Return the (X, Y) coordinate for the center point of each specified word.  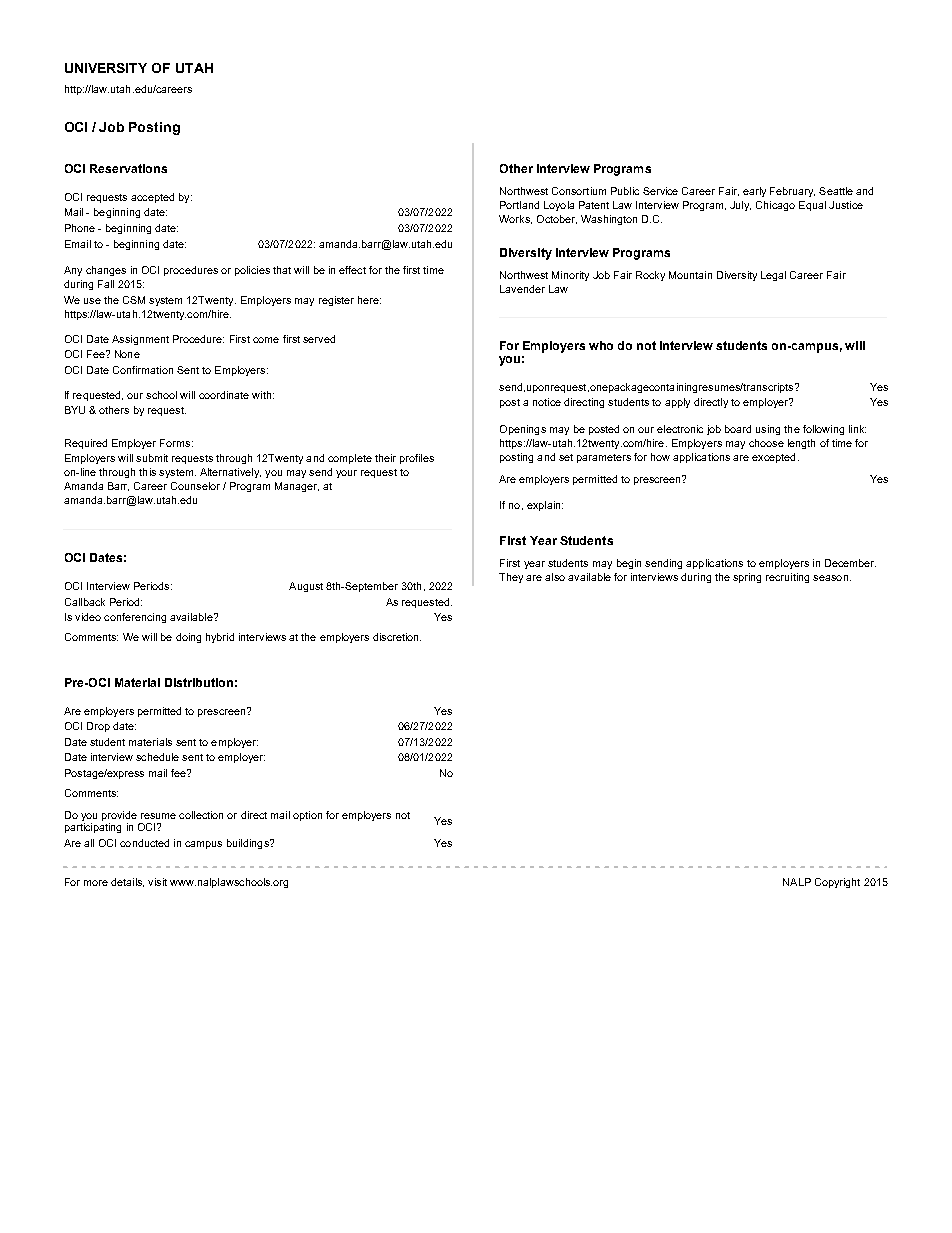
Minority (570, 276)
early (754, 192)
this (147, 472)
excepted (773, 458)
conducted (144, 843)
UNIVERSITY (106, 68)
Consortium (579, 191)
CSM (134, 300)
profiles (417, 459)
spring (747, 578)
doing (188, 638)
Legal (773, 276)
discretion (397, 637)
